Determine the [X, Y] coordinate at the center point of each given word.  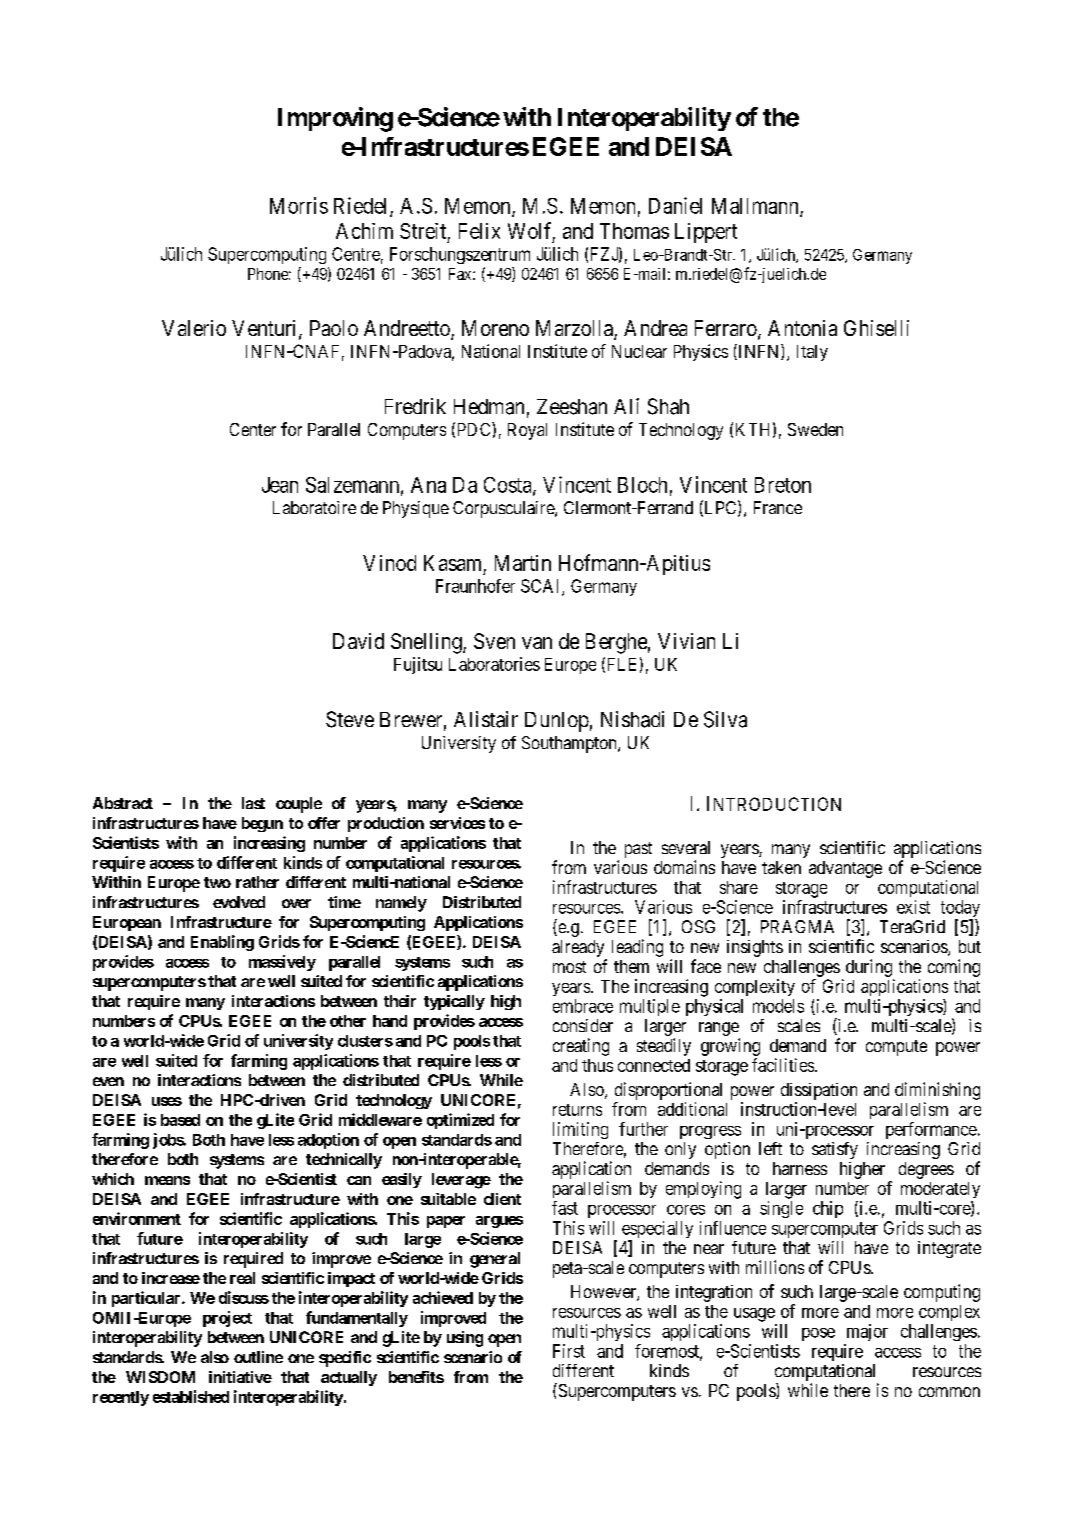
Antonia [802, 328]
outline [258, 1357]
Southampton [570, 744]
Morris [299, 205]
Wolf [531, 231]
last [253, 803]
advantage [845, 869]
